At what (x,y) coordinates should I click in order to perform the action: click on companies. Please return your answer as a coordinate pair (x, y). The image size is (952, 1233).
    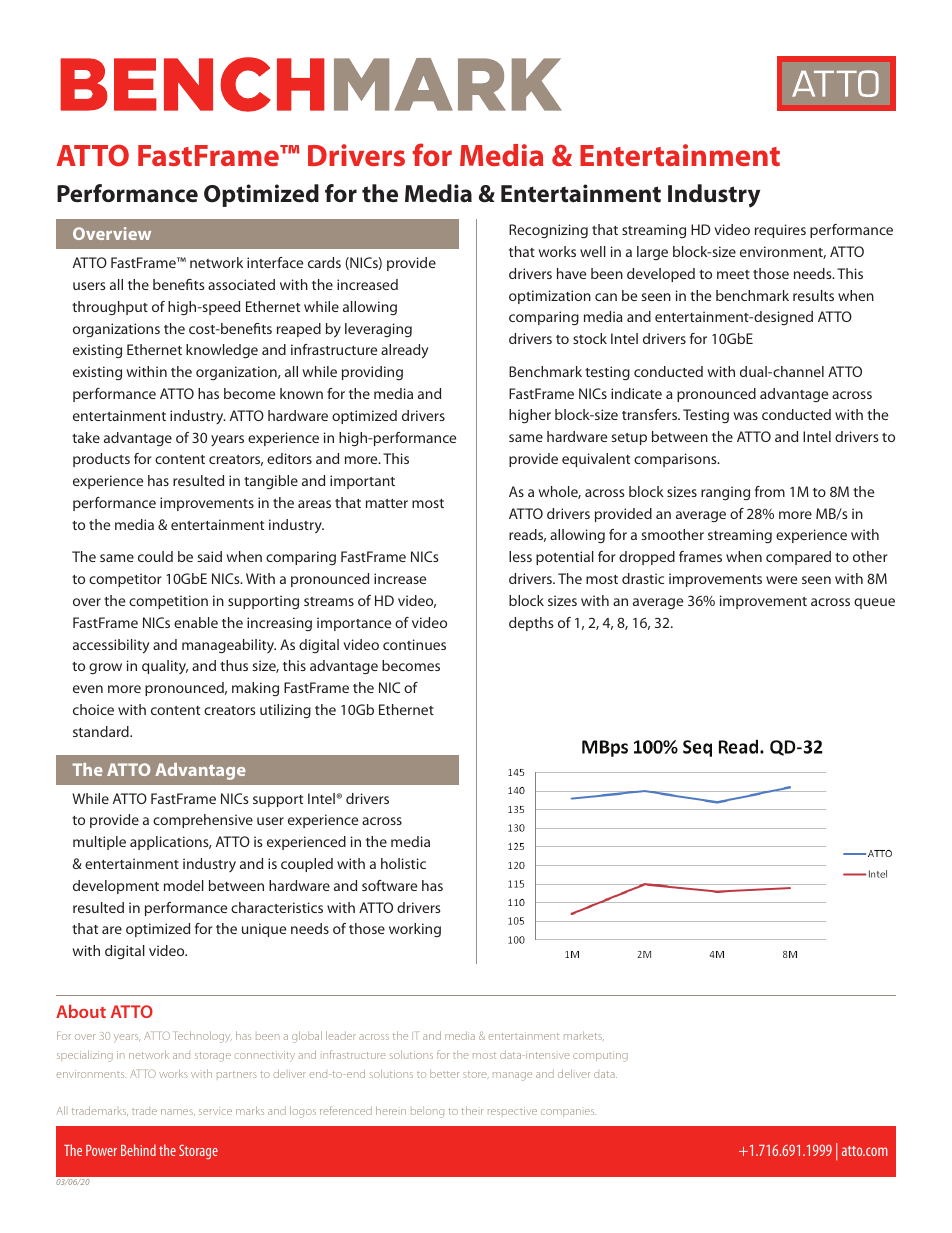
    Looking at the image, I should click on (568, 1113).
